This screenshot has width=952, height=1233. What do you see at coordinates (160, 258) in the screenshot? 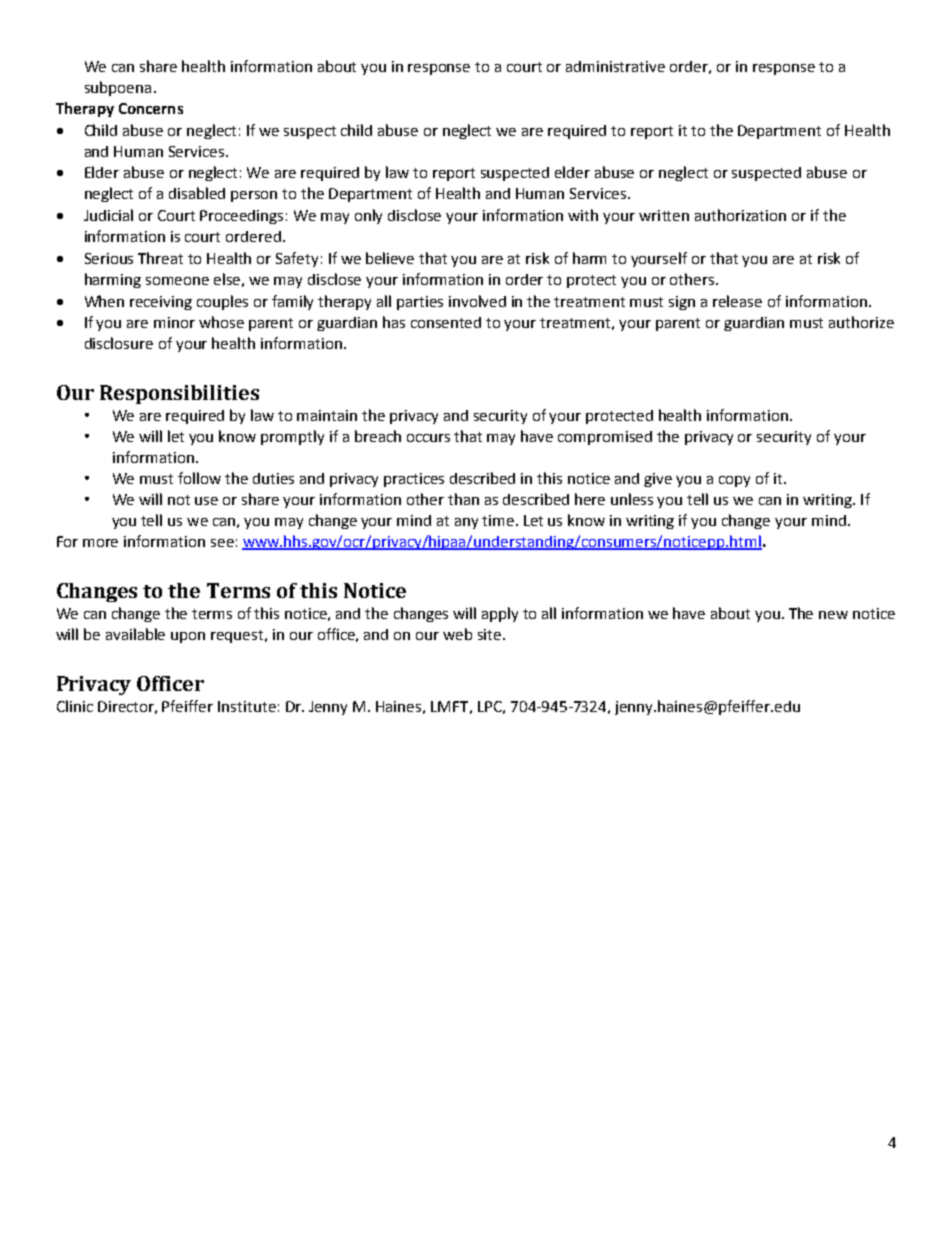
I see `Threat` at bounding box center [160, 258].
